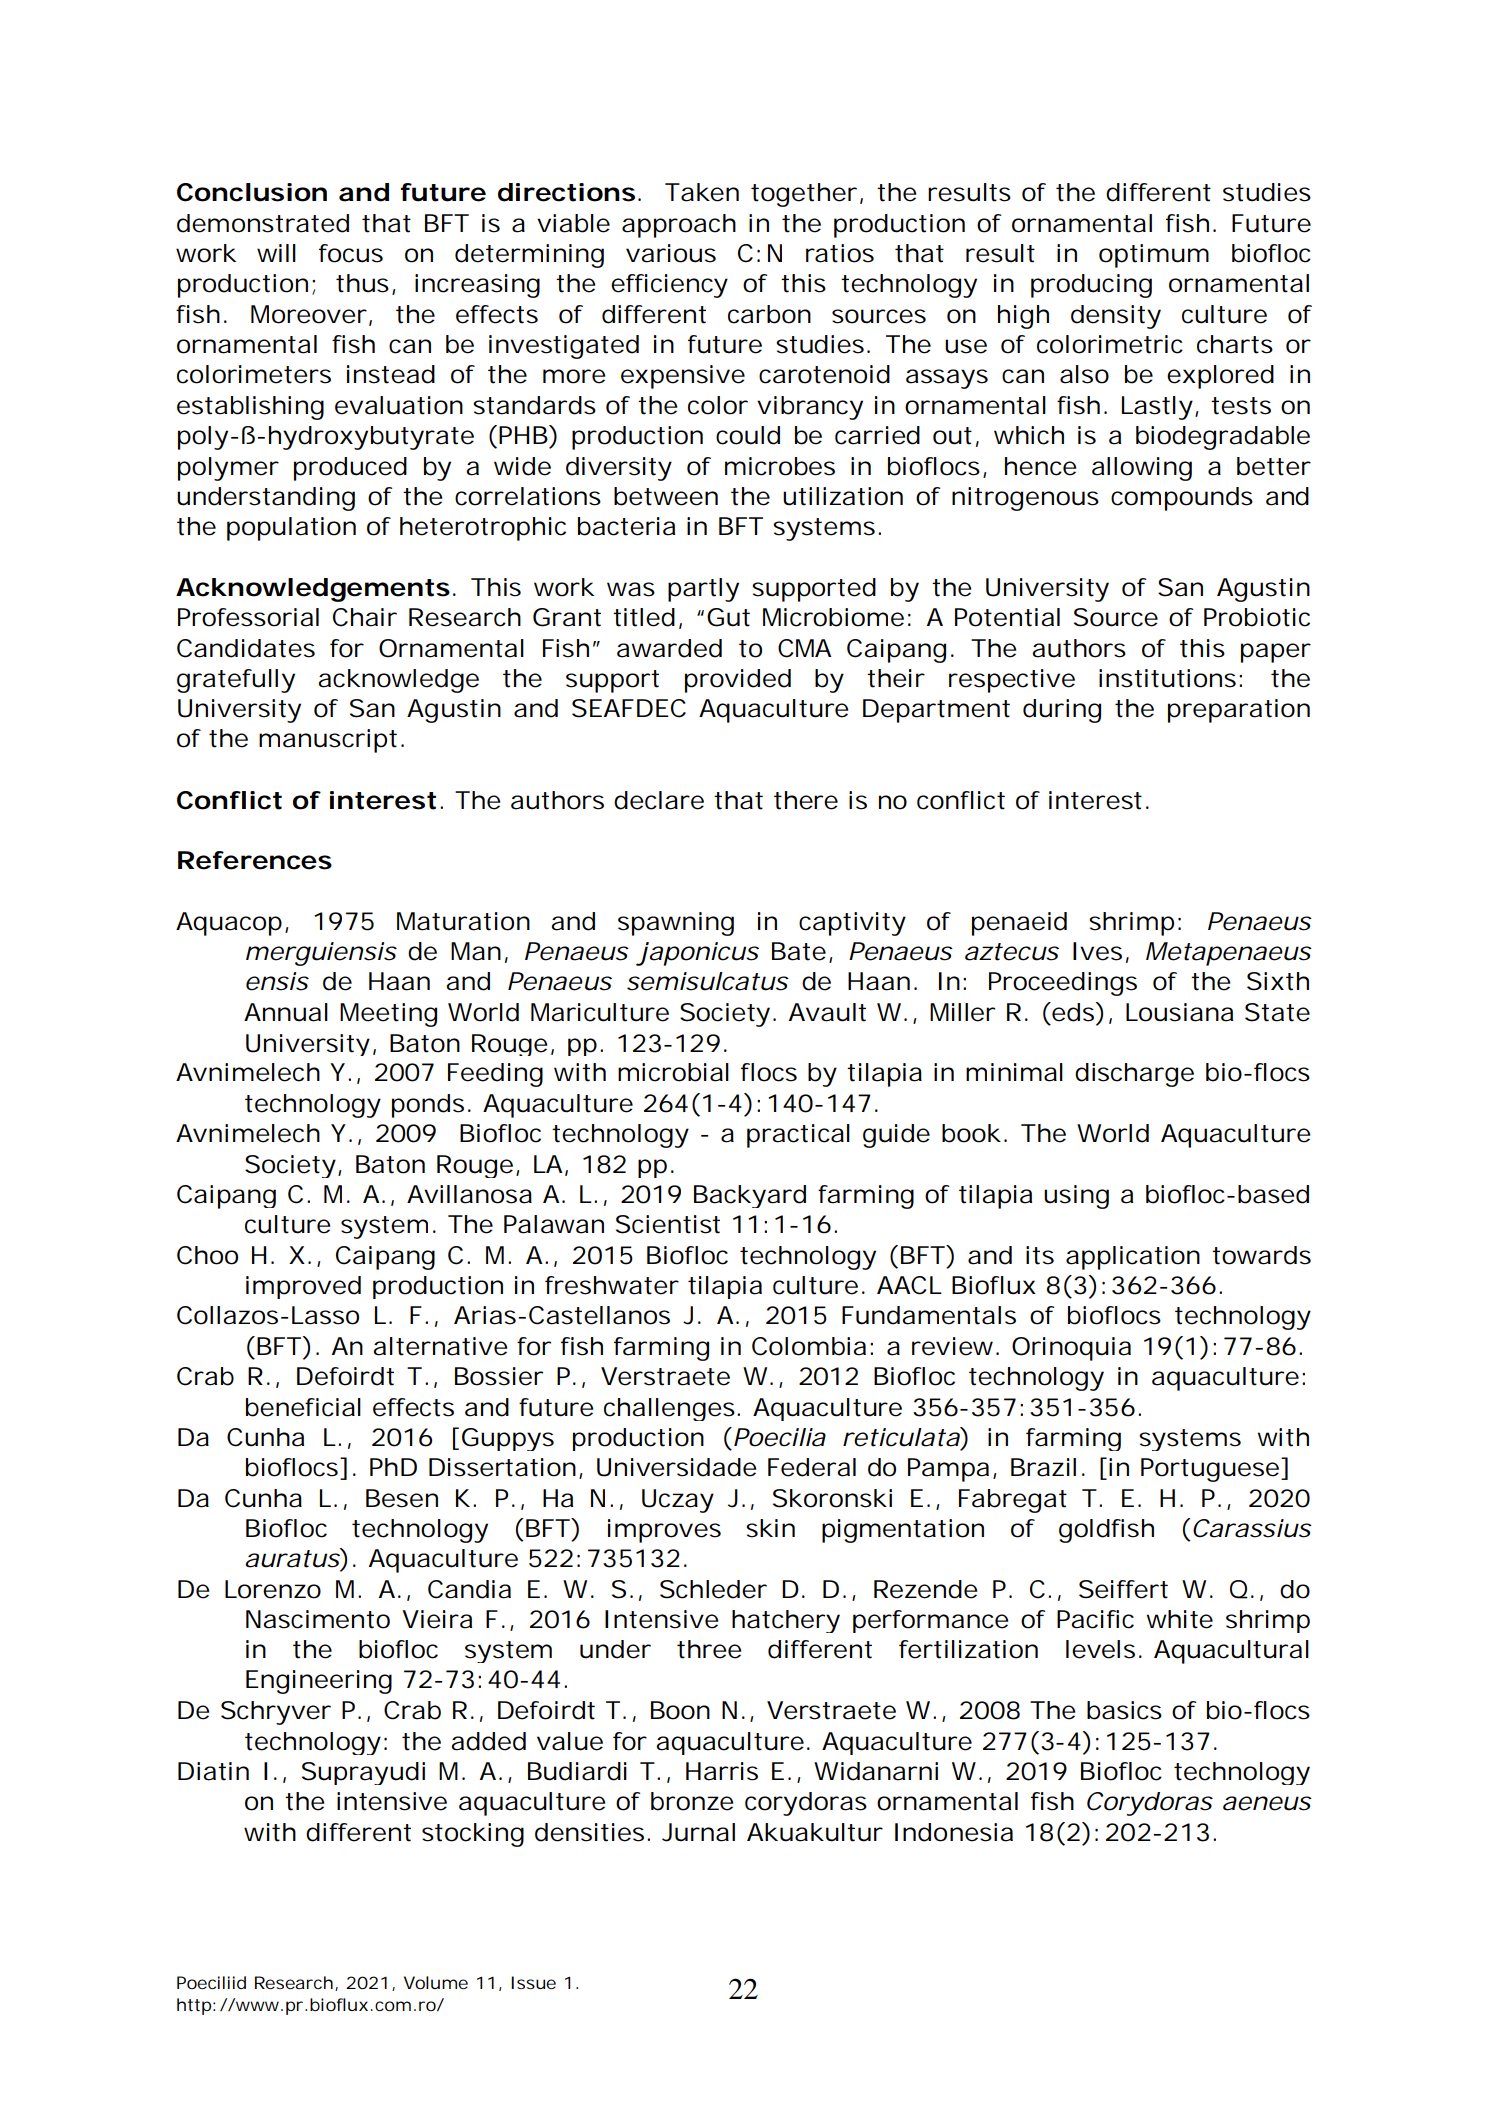 This screenshot has height=2103, width=1486. I want to click on Jurnal, so click(698, 1832).
